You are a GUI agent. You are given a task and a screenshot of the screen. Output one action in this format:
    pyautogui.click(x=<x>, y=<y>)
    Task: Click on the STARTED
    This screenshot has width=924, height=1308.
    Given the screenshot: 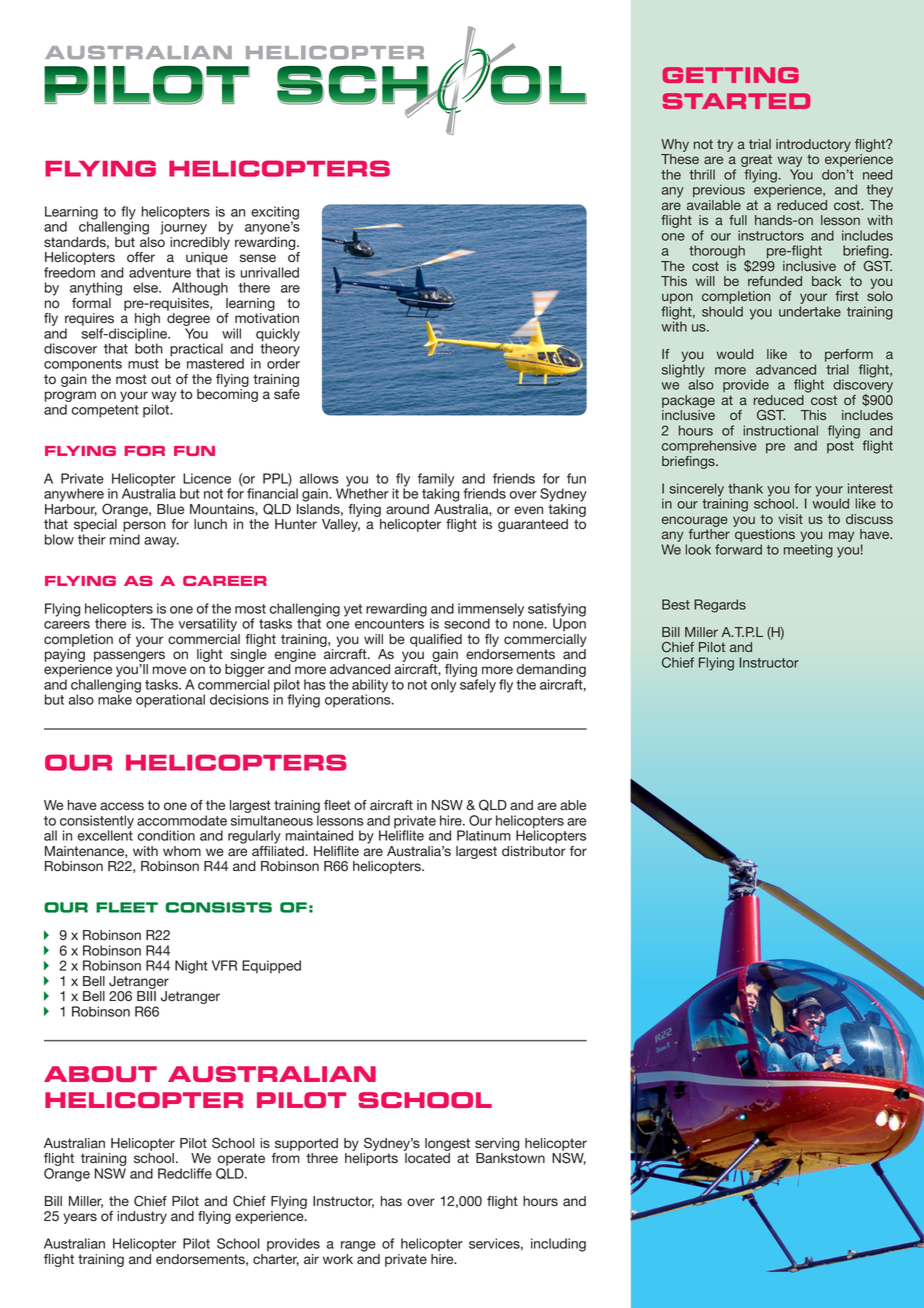 What is the action you would take?
    pyautogui.click(x=736, y=101)
